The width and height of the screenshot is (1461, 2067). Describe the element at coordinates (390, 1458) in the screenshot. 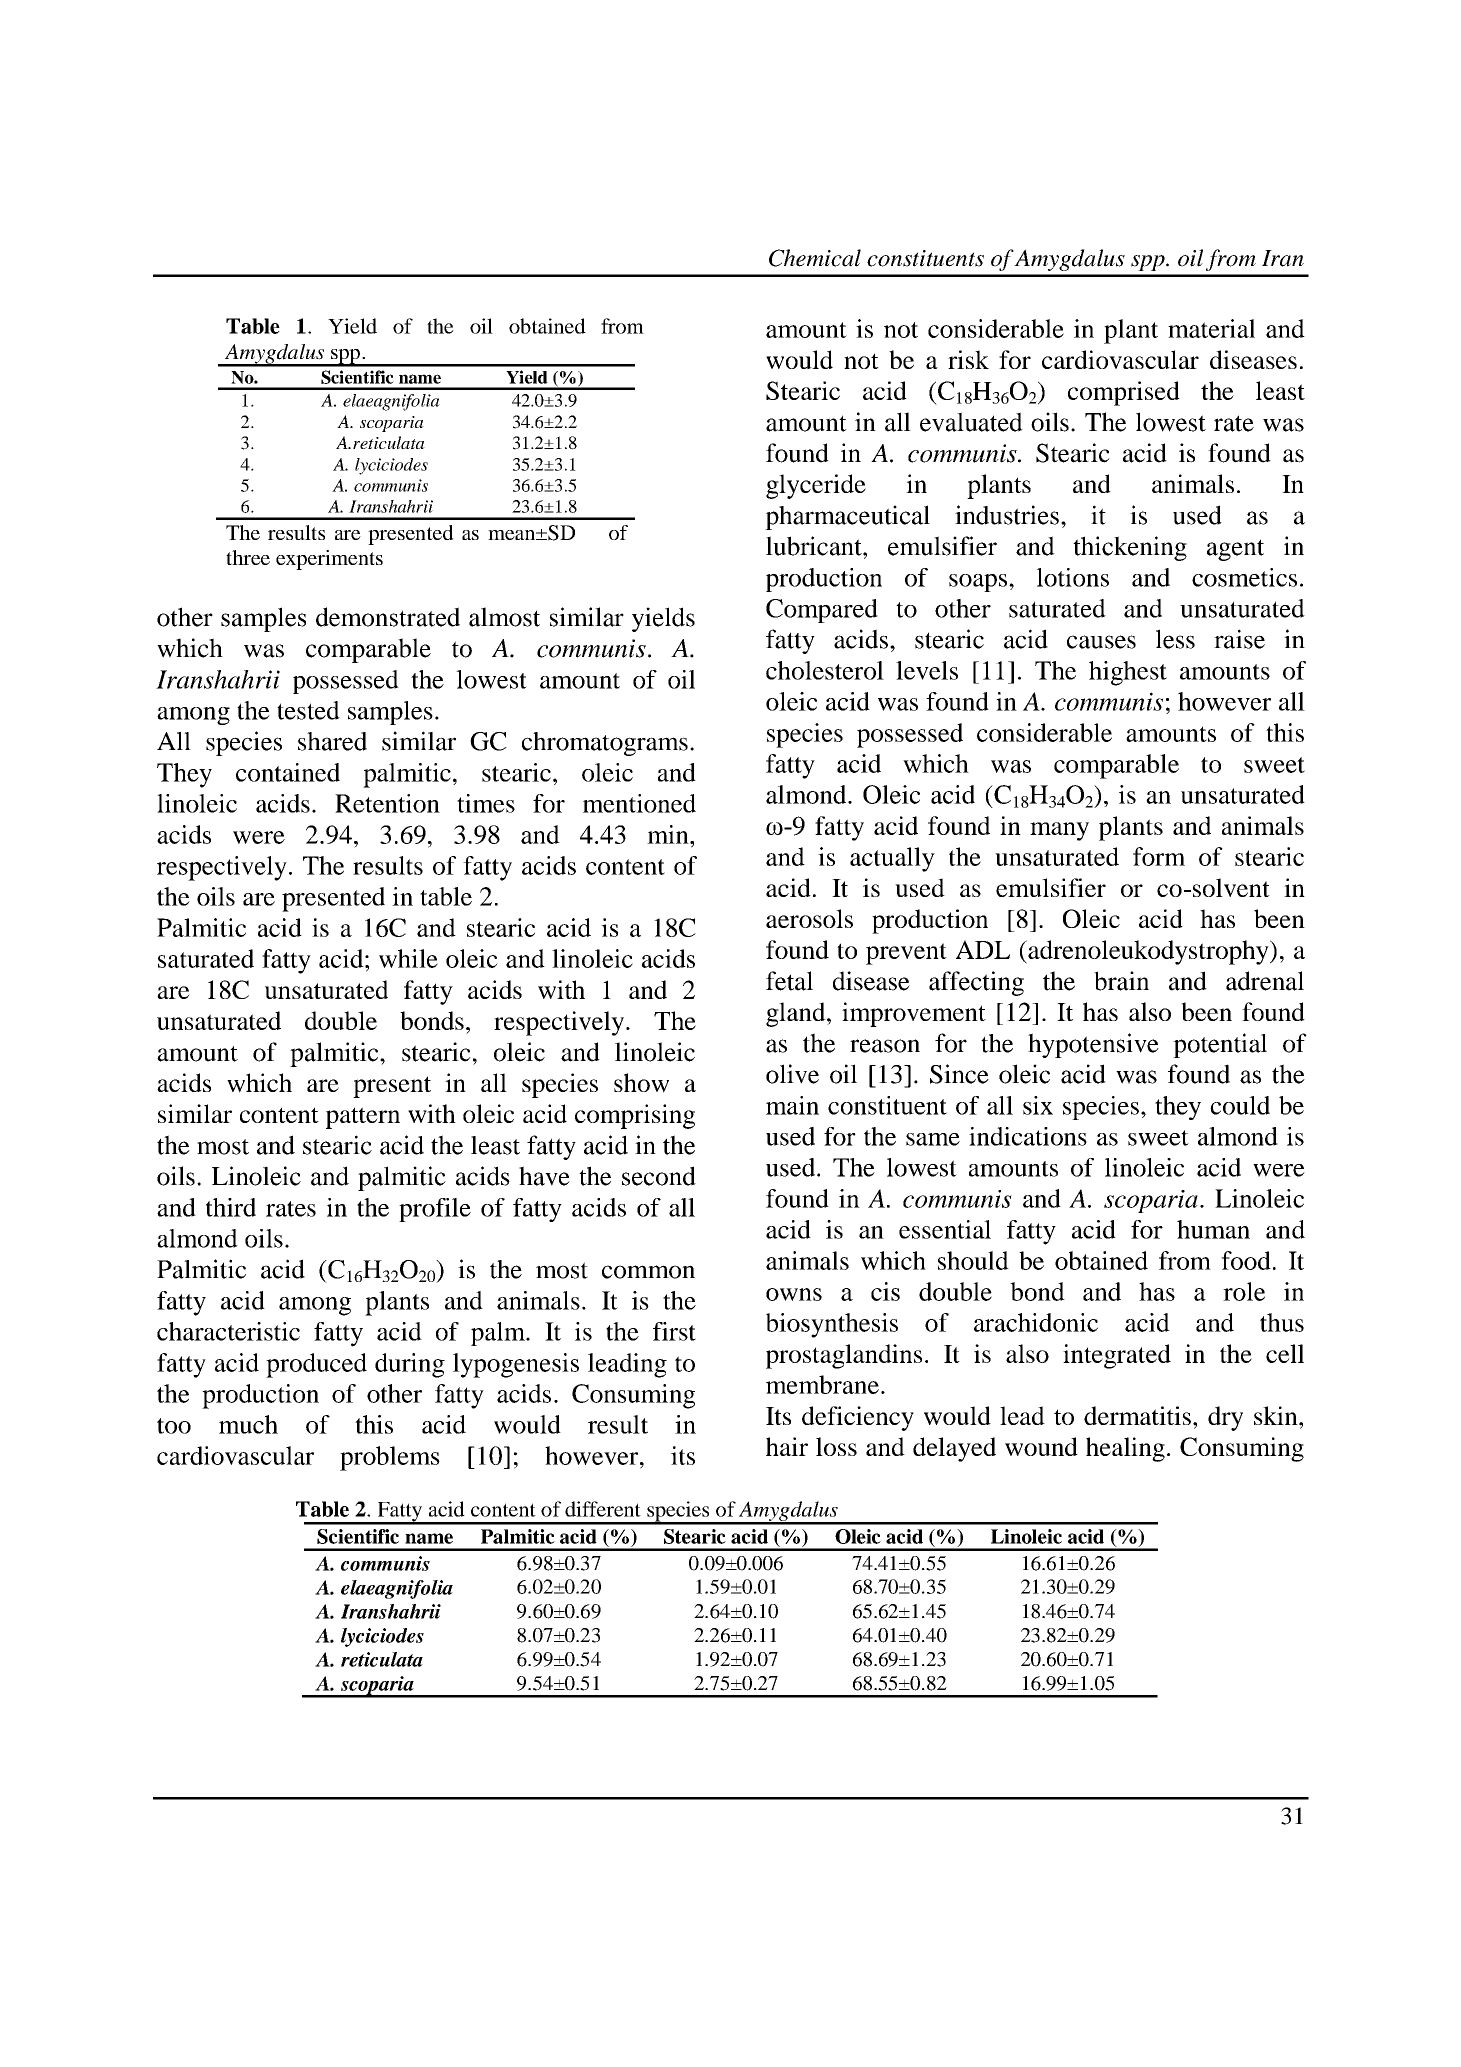

I see `problems` at that location.
